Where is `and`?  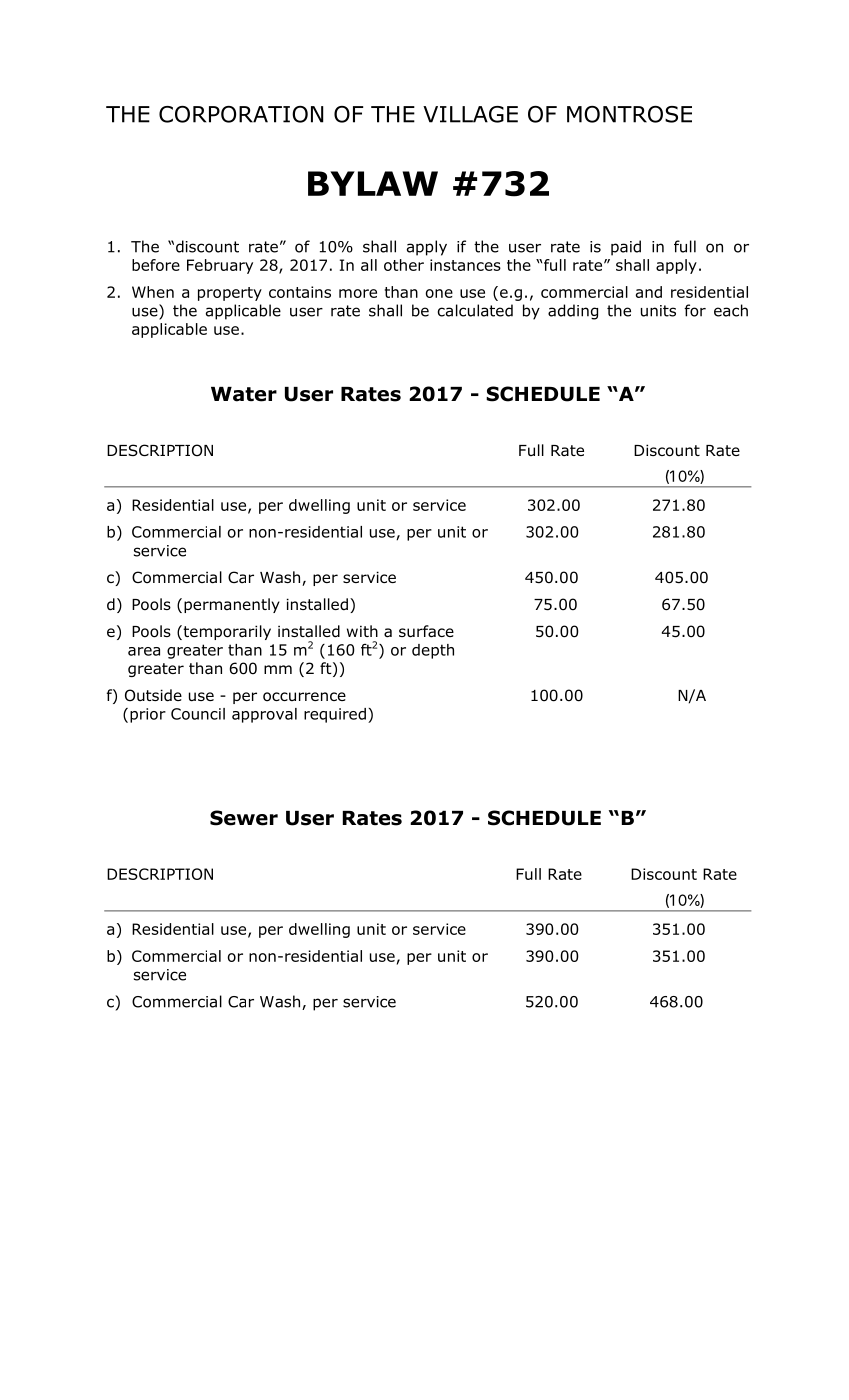 and is located at coordinates (649, 292).
